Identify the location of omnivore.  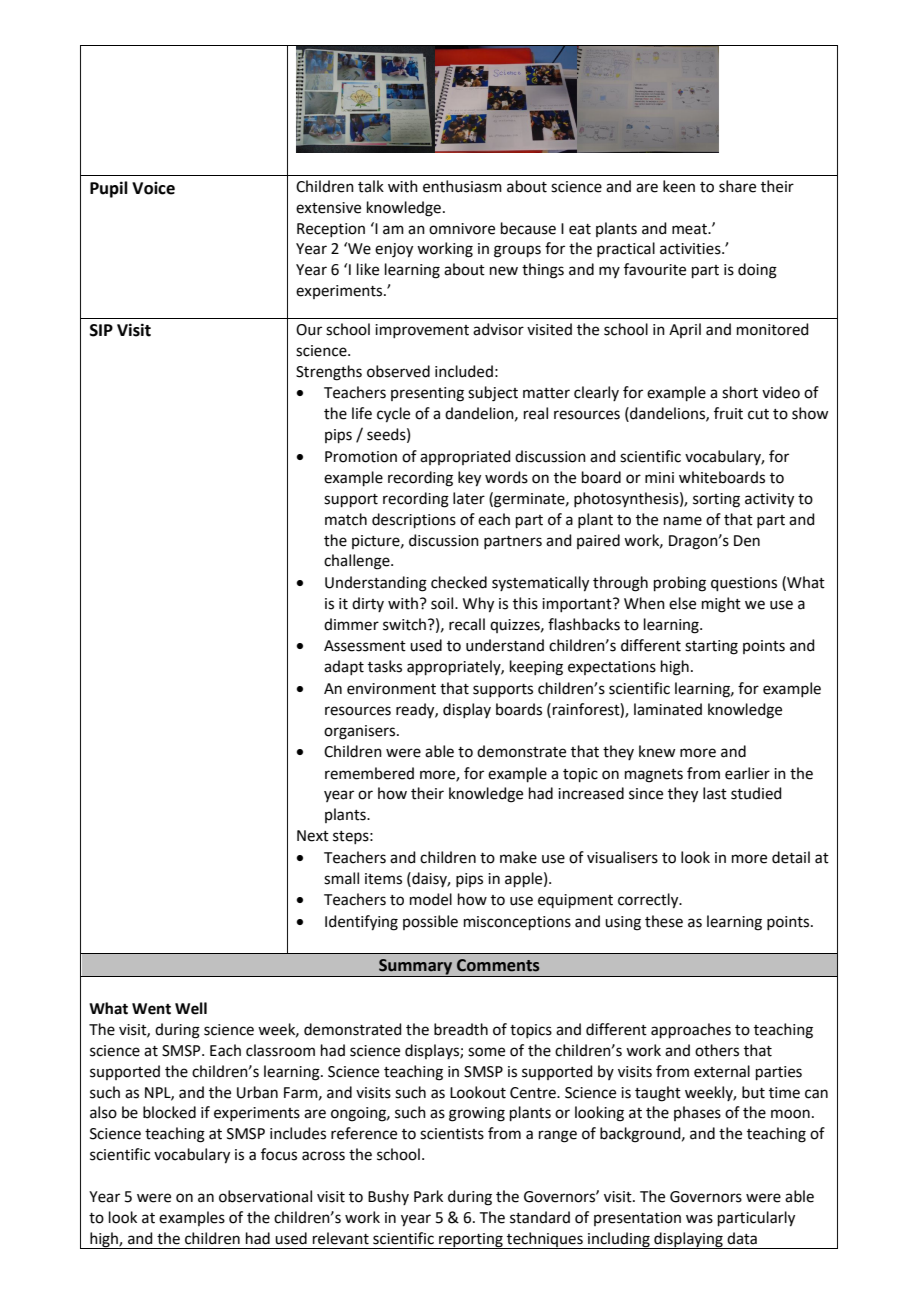
(462, 229).
